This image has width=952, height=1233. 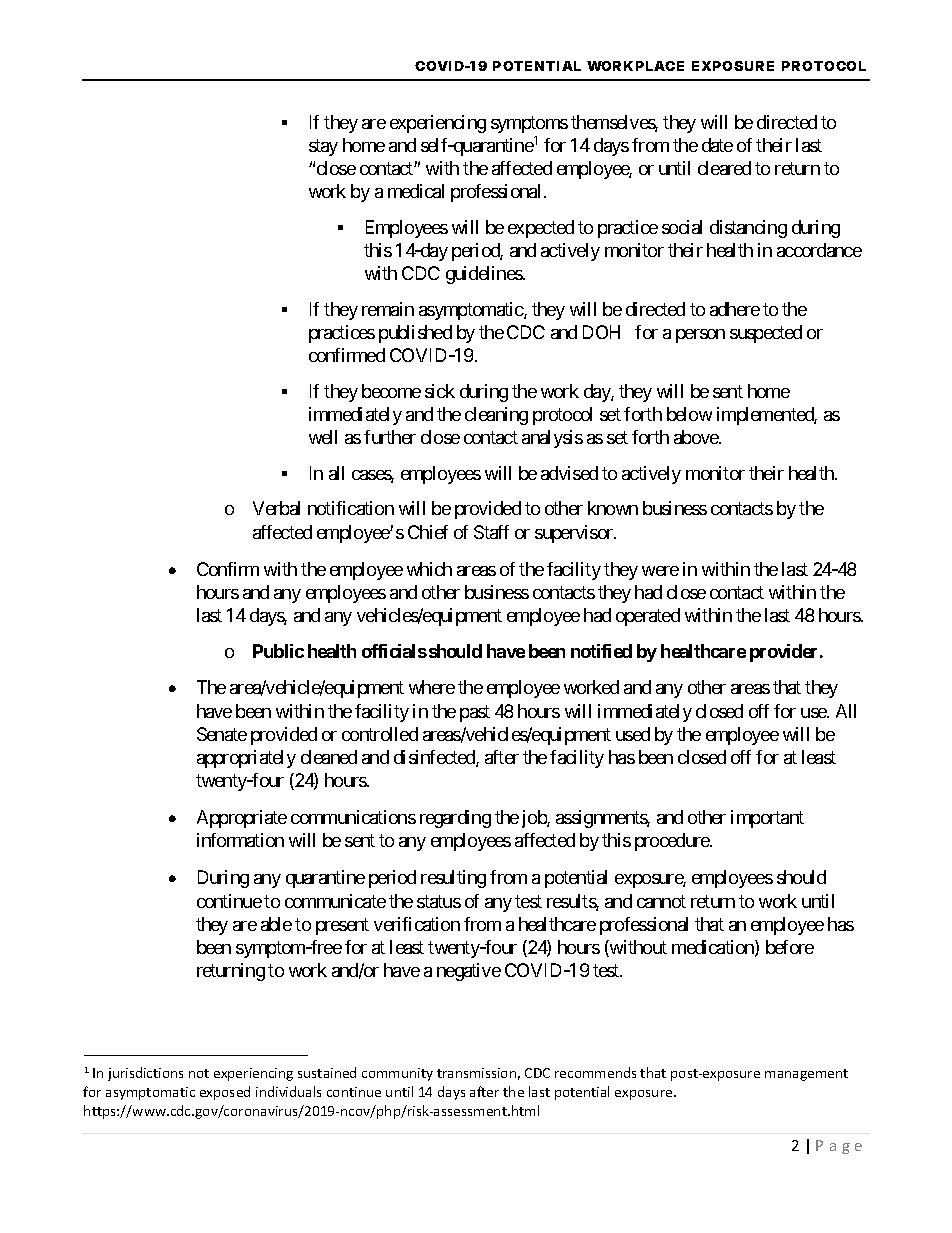 I want to click on medical, so click(x=416, y=191).
